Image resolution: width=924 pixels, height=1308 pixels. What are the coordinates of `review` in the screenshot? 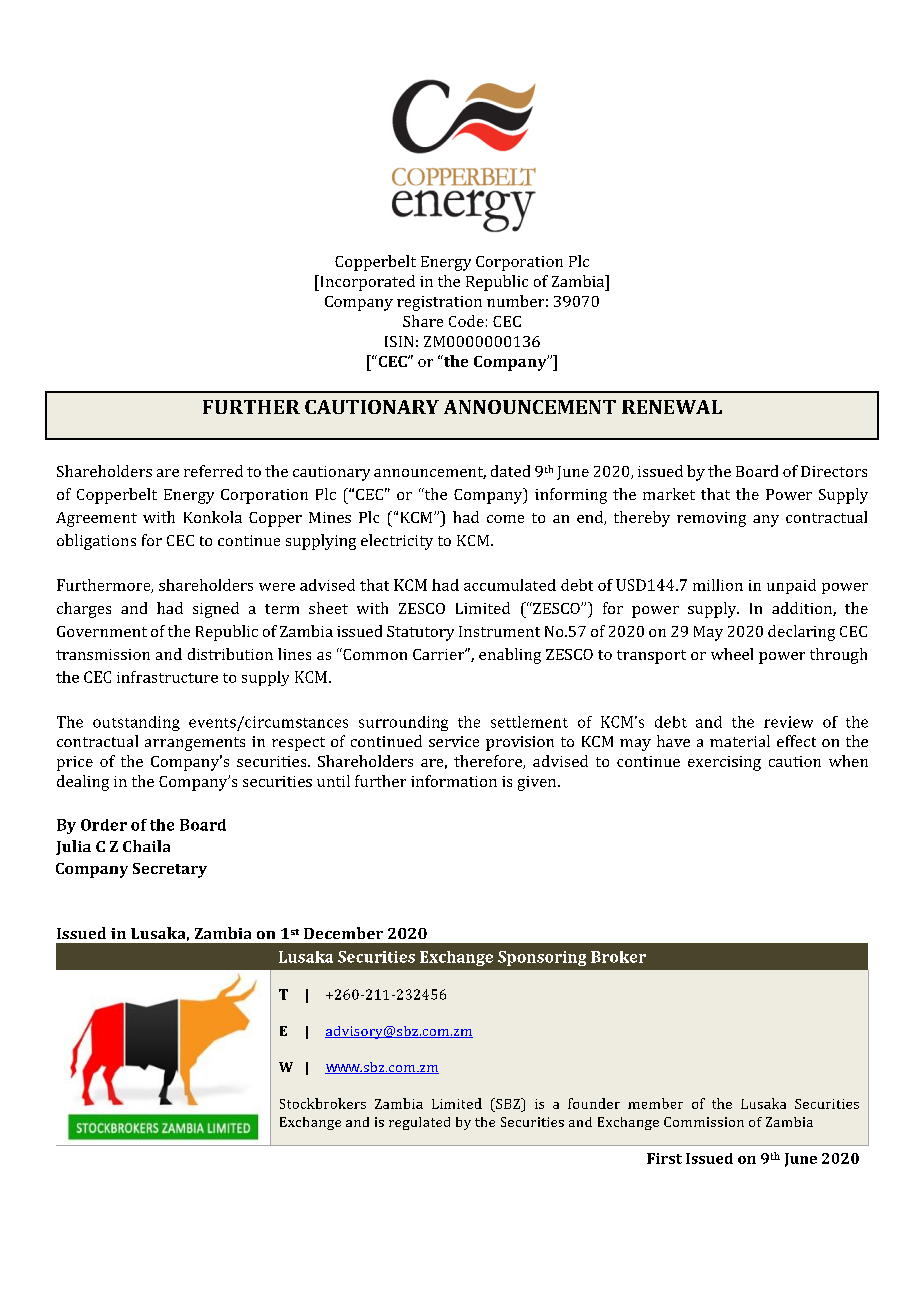 It's located at (788, 722).
